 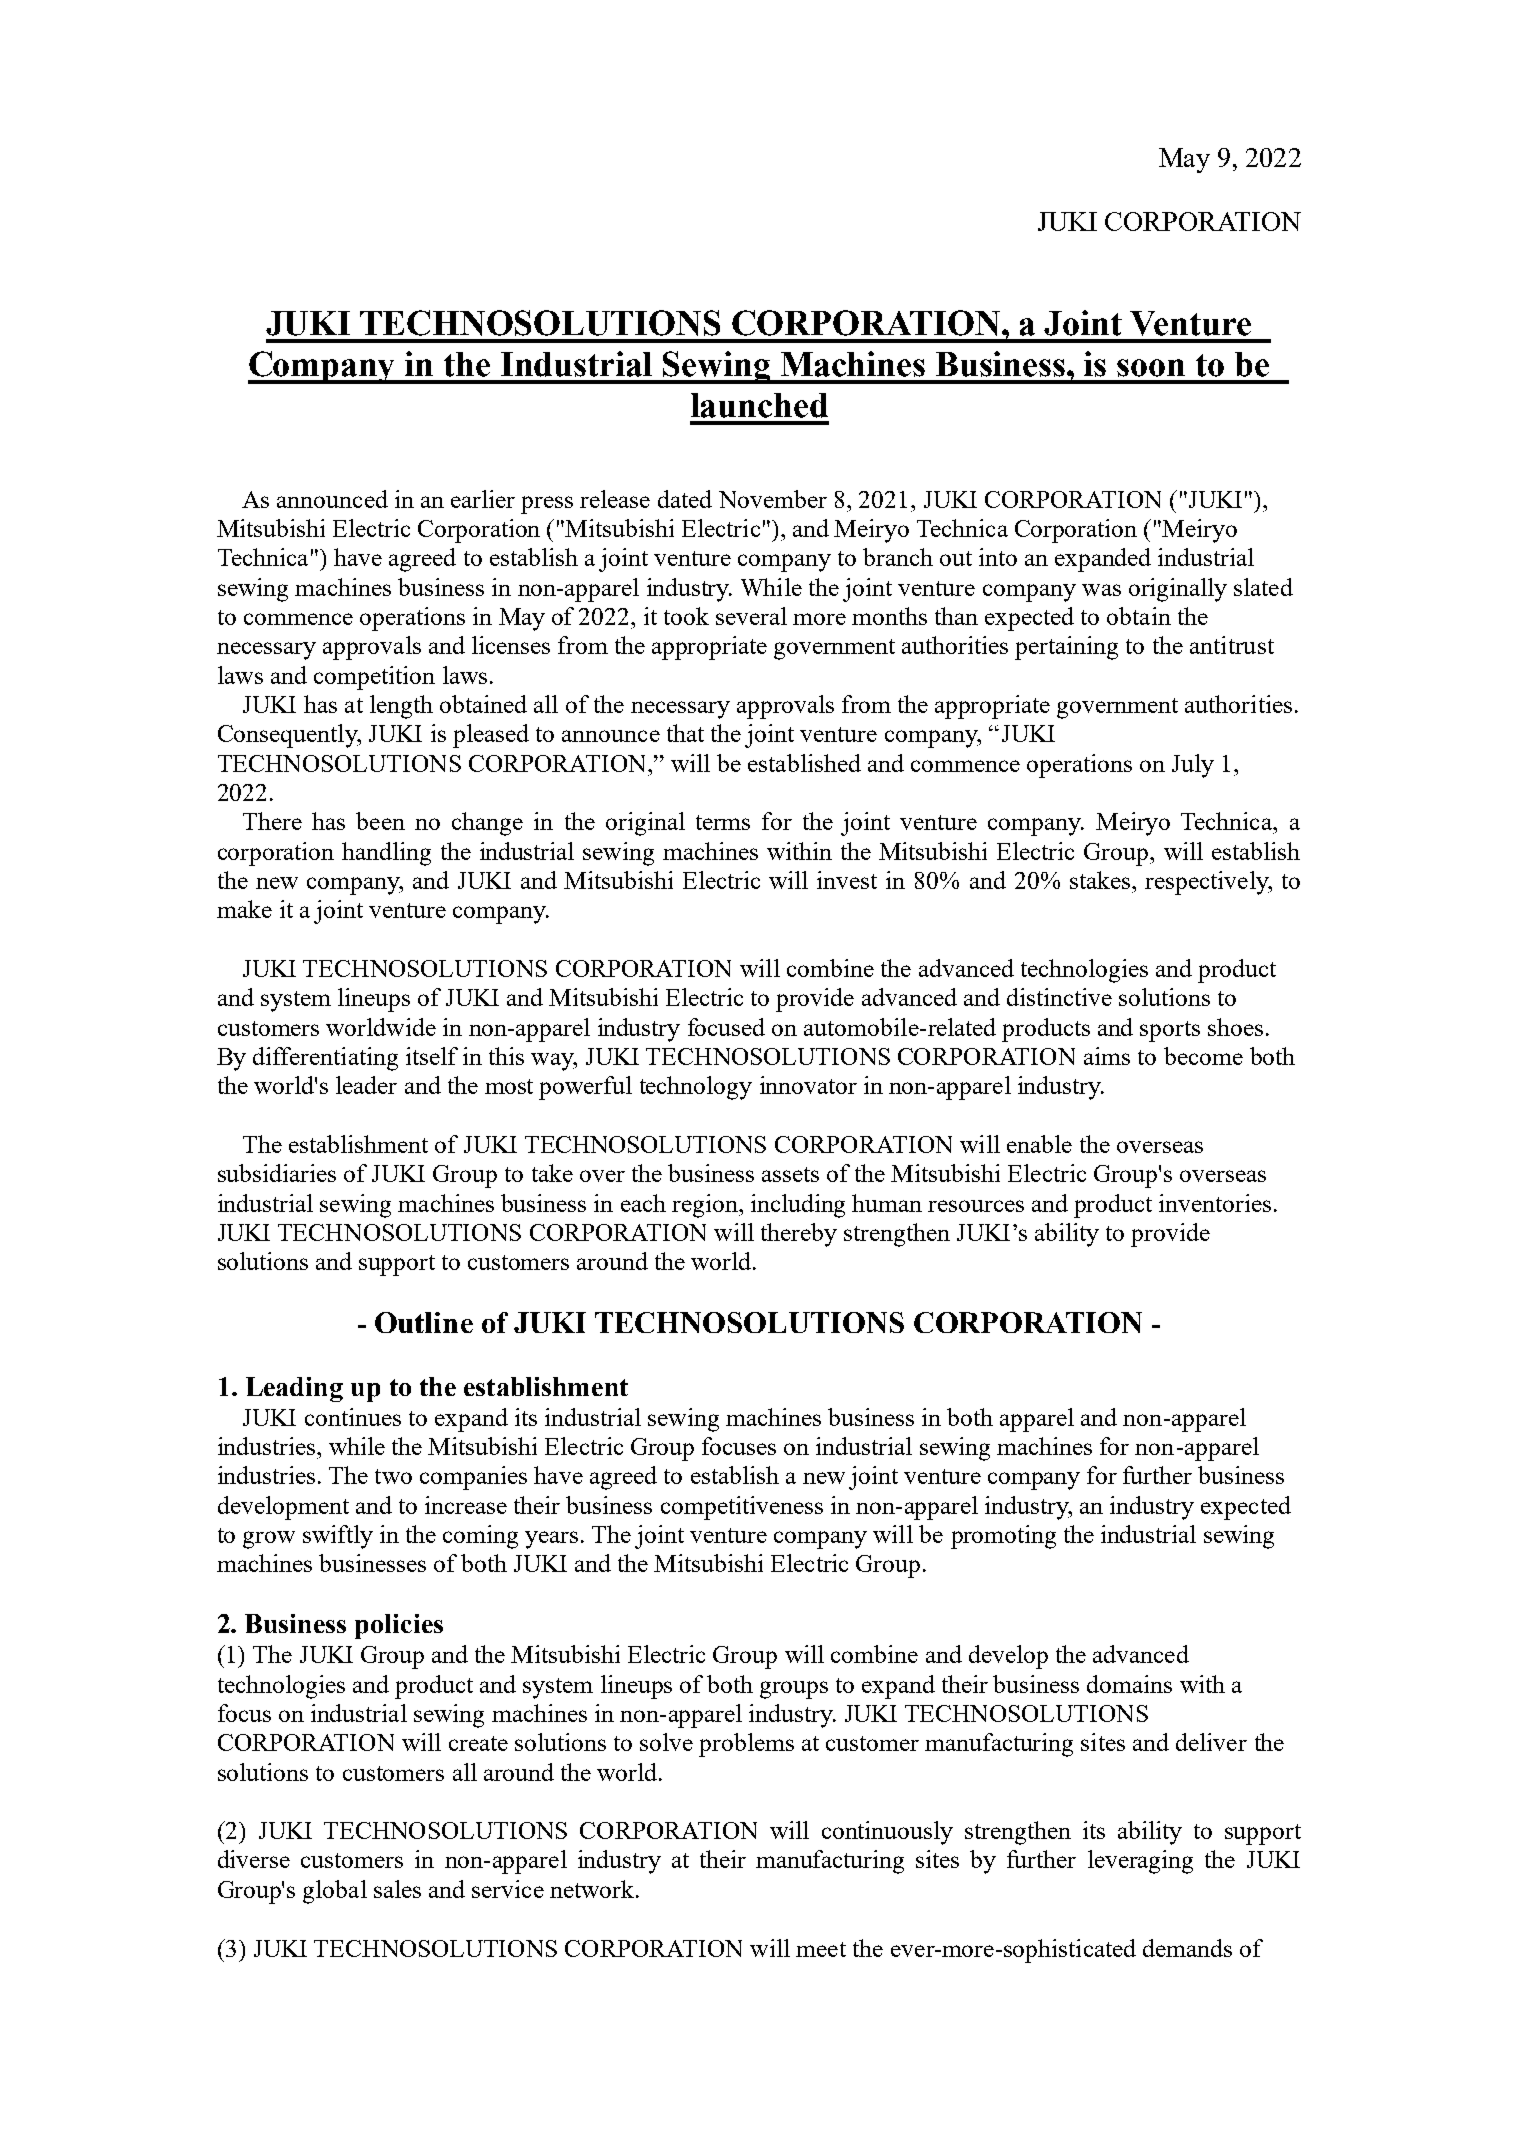 I want to click on global, so click(x=335, y=1892).
